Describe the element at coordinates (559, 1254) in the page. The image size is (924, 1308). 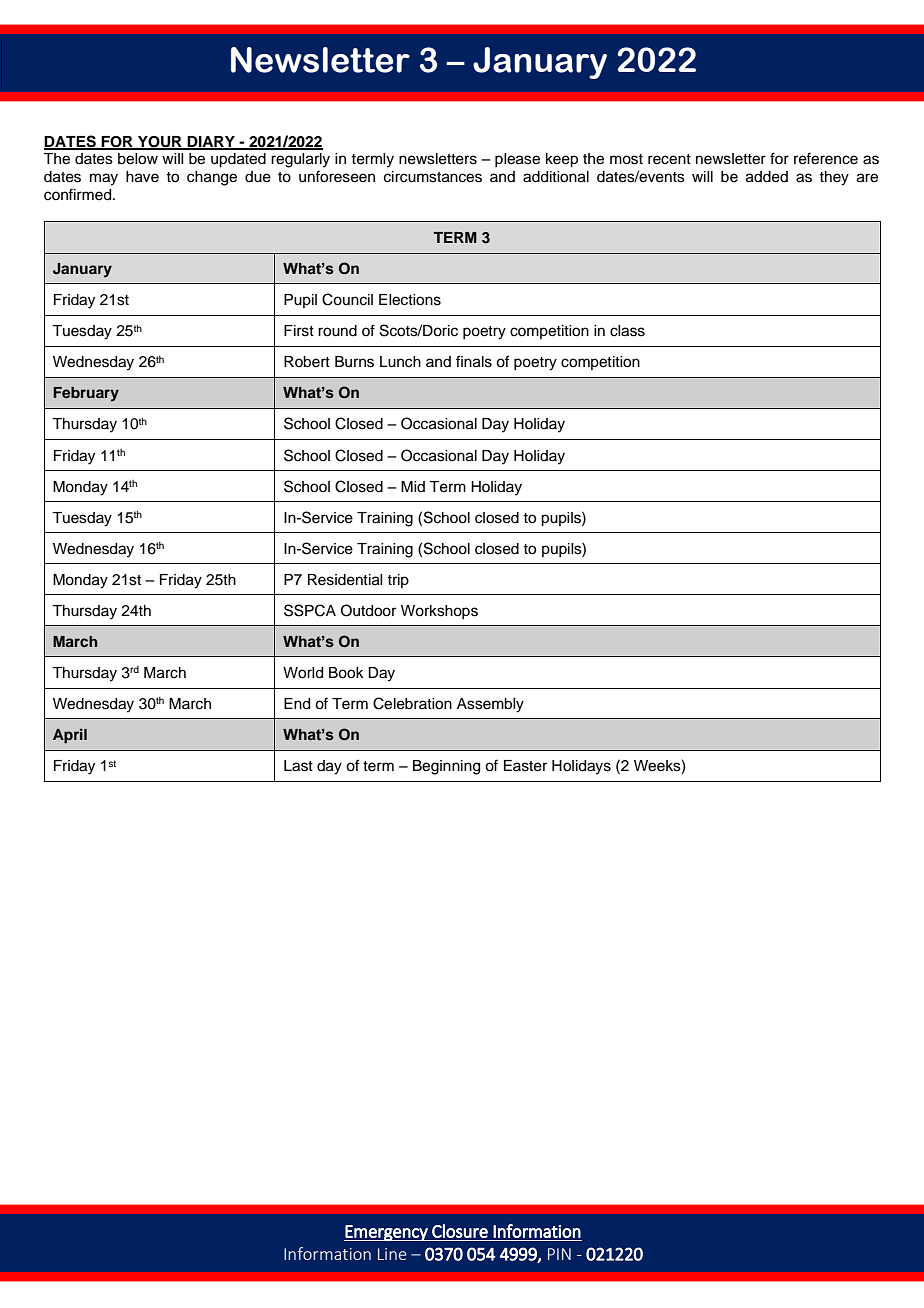
I see `PIN` at that location.
